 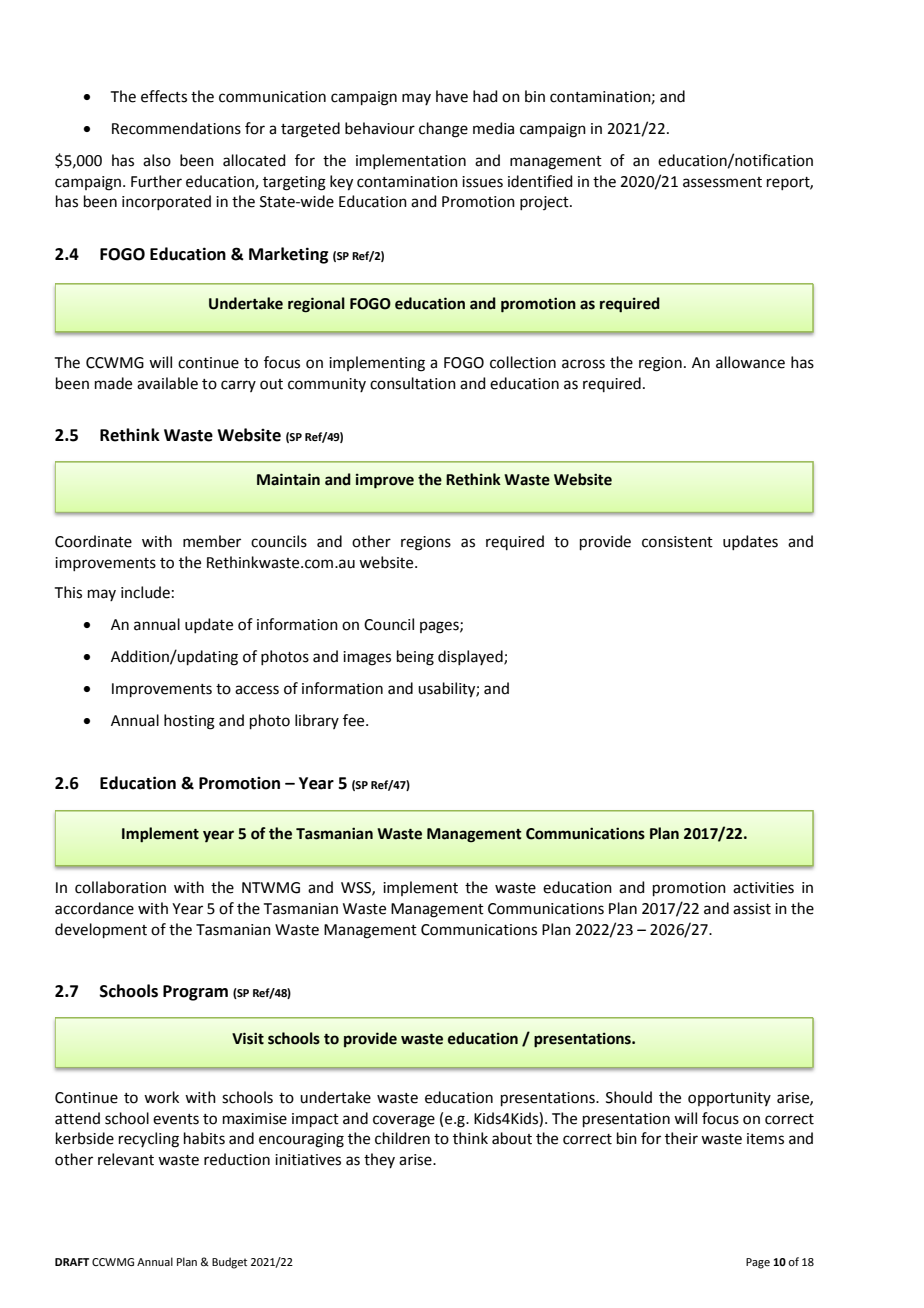 What do you see at coordinates (722, 182) in the screenshot?
I see `assessment` at bounding box center [722, 182].
